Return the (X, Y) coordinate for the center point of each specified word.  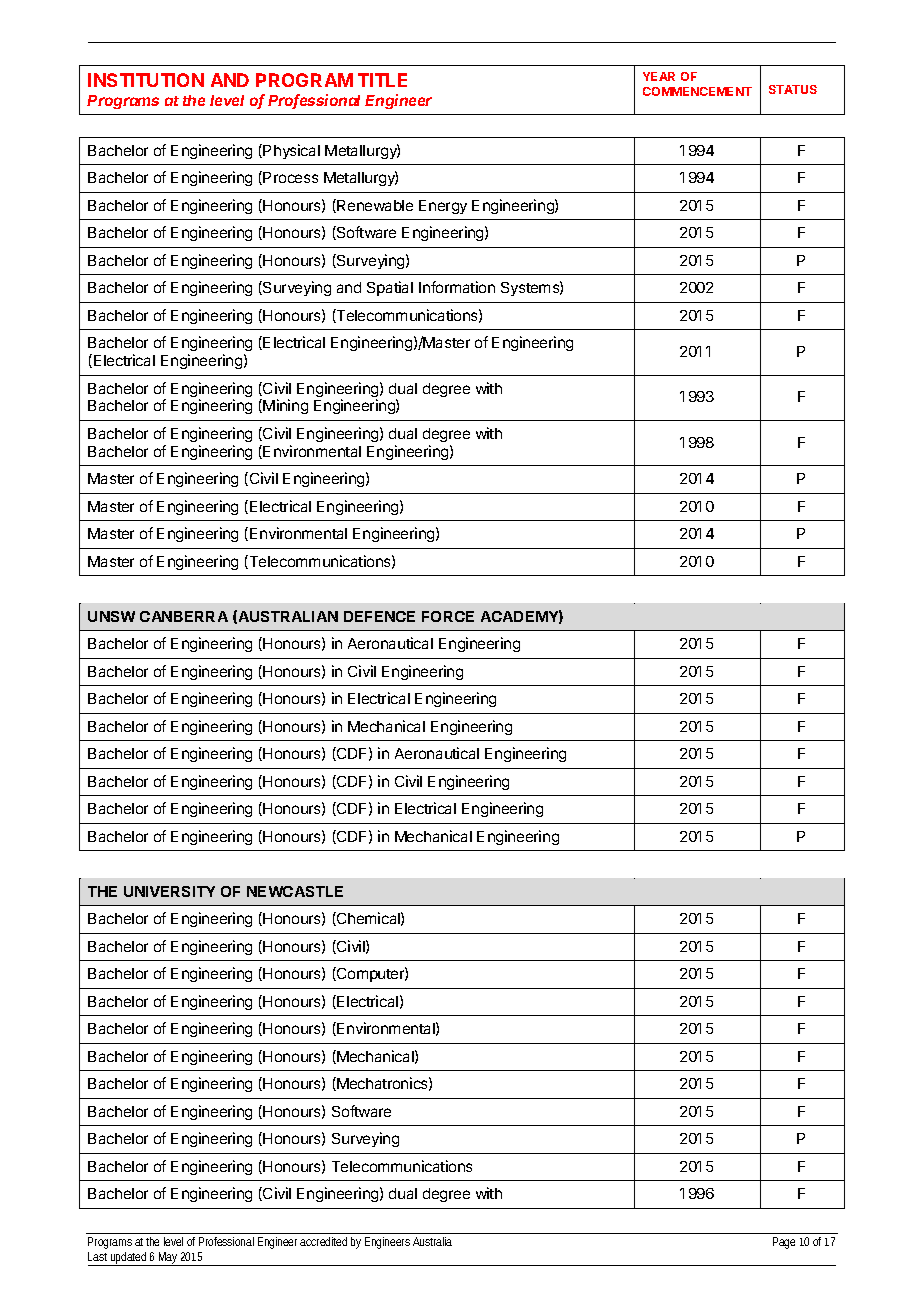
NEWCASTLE (295, 891)
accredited (323, 1241)
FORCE (448, 616)
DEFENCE (379, 616)
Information (457, 287)
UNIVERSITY (169, 891)
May (168, 1259)
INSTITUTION (146, 80)
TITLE (382, 80)
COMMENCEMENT (697, 91)
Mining (285, 406)
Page (784, 1243)
